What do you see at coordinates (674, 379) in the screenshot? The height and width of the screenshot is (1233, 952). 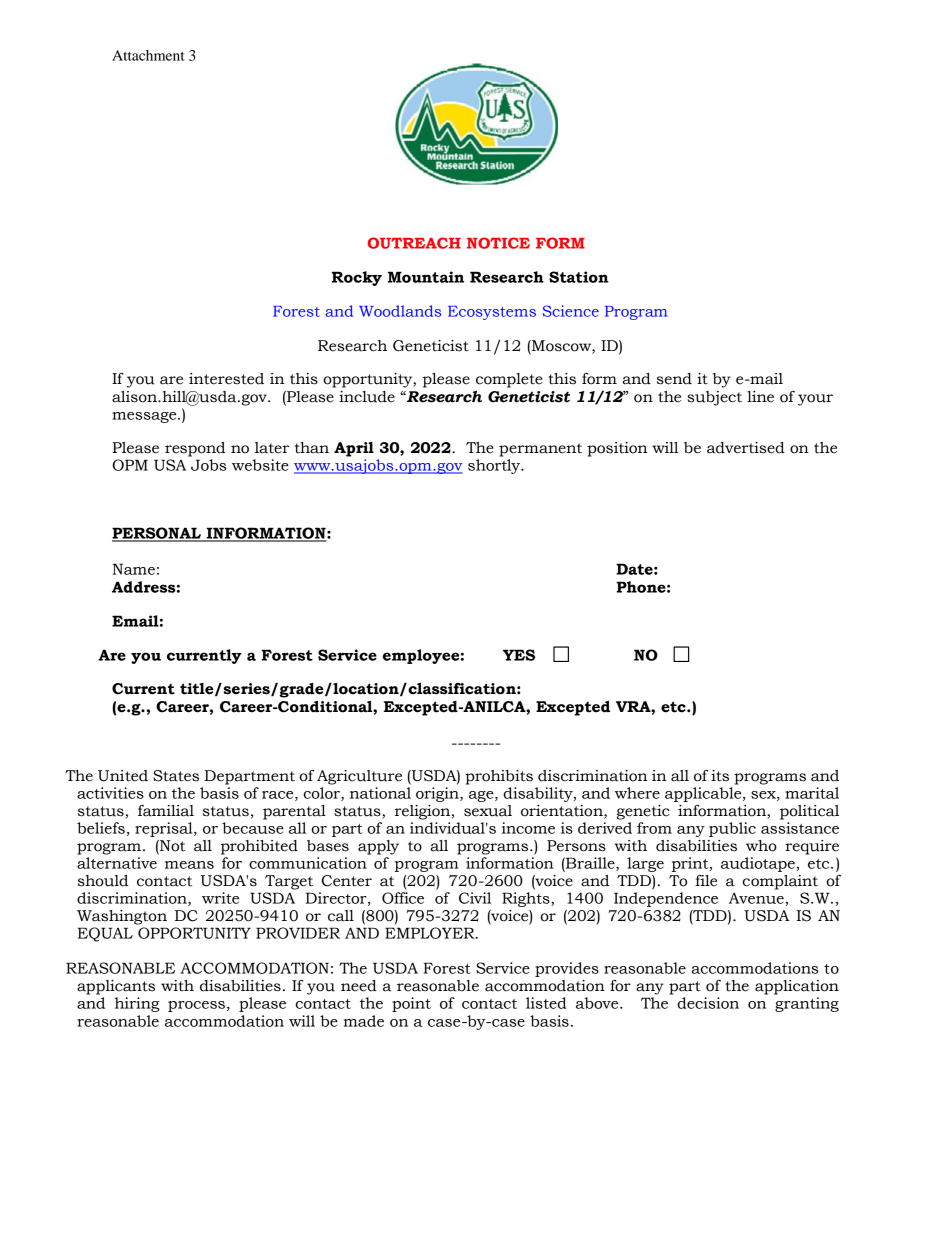 I see `send` at bounding box center [674, 379].
